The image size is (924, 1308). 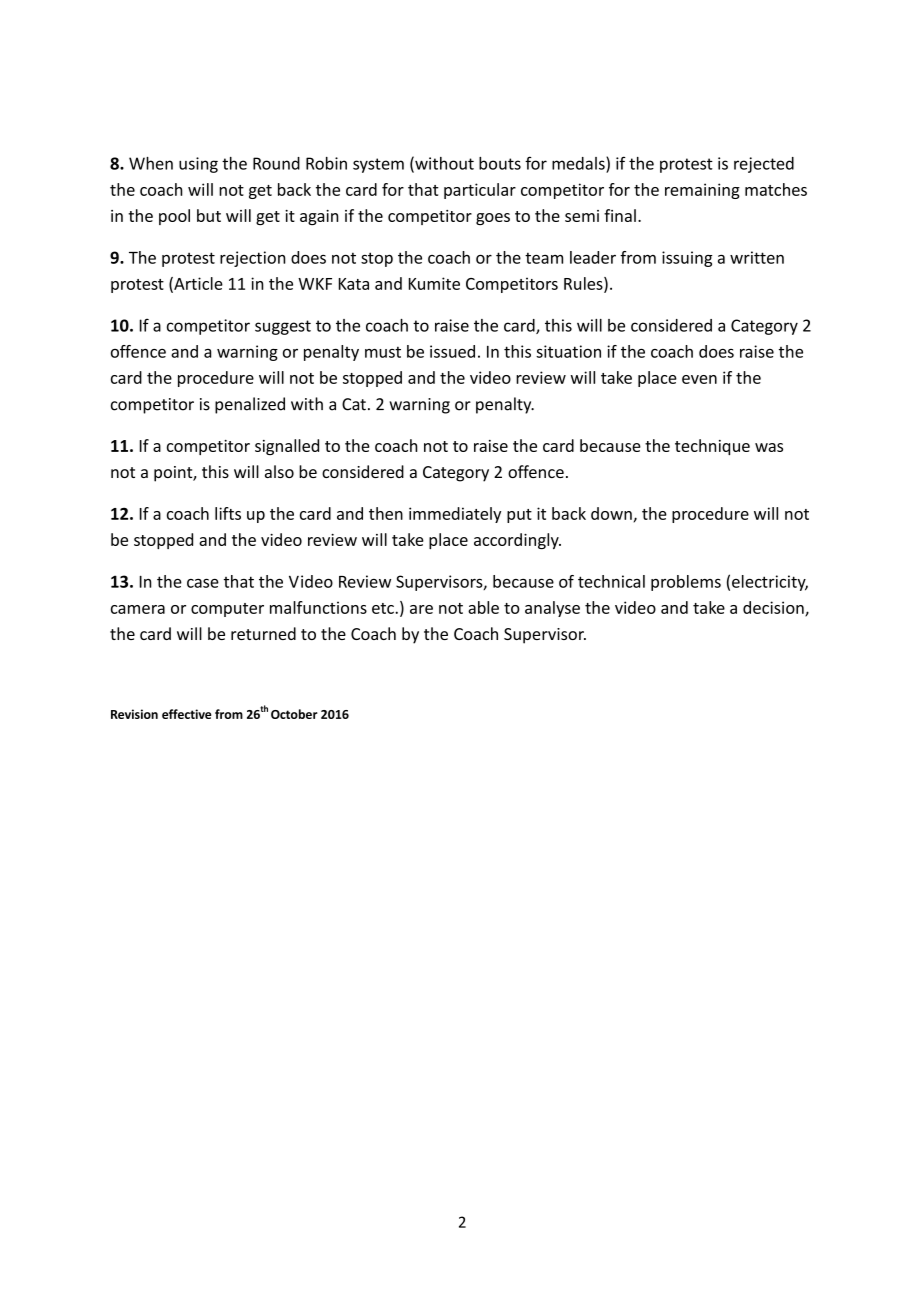 What do you see at coordinates (480, 191) in the image?
I see `particular` at bounding box center [480, 191].
